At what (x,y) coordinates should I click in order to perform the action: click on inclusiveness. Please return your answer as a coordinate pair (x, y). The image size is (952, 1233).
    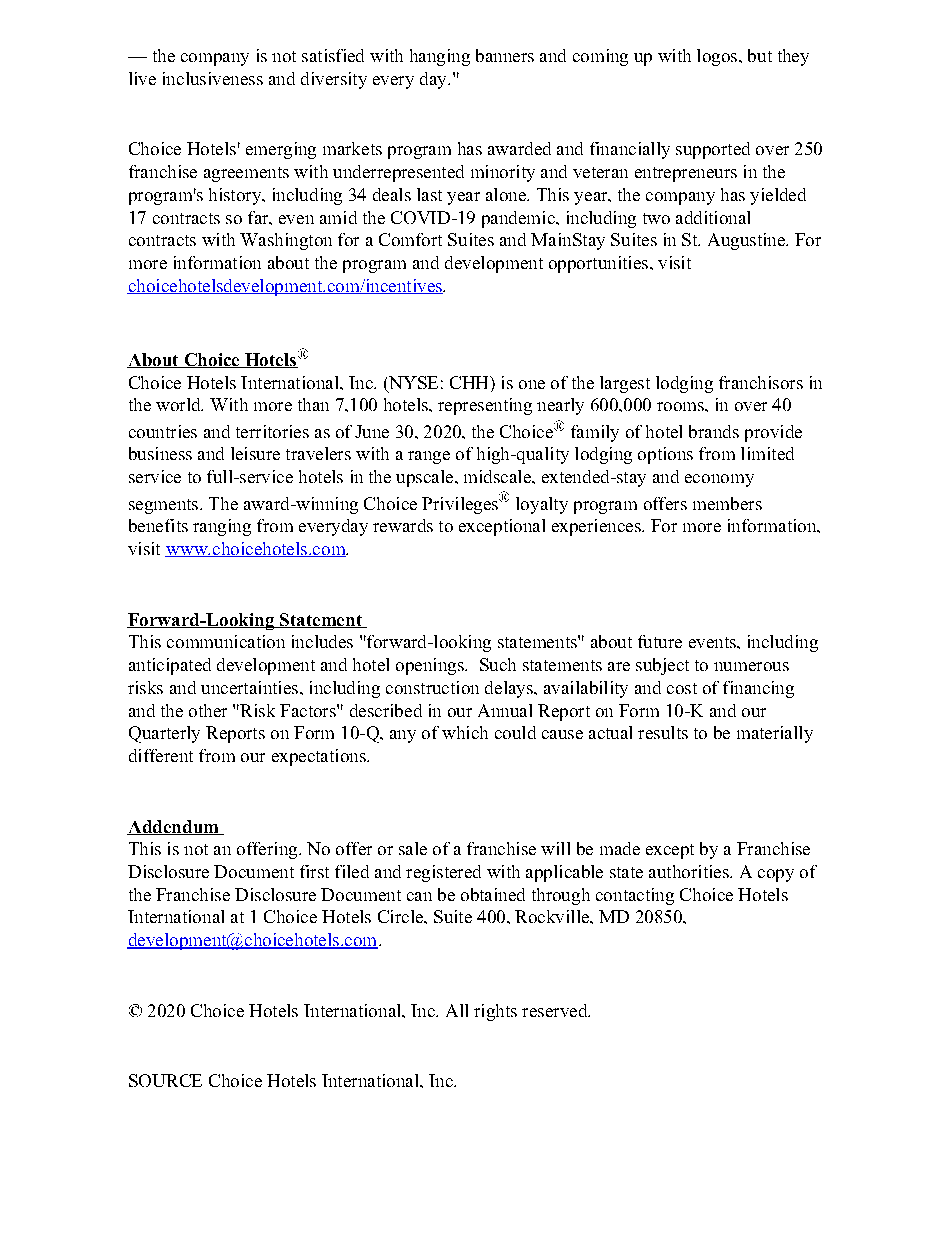
    Looking at the image, I should click on (213, 78).
